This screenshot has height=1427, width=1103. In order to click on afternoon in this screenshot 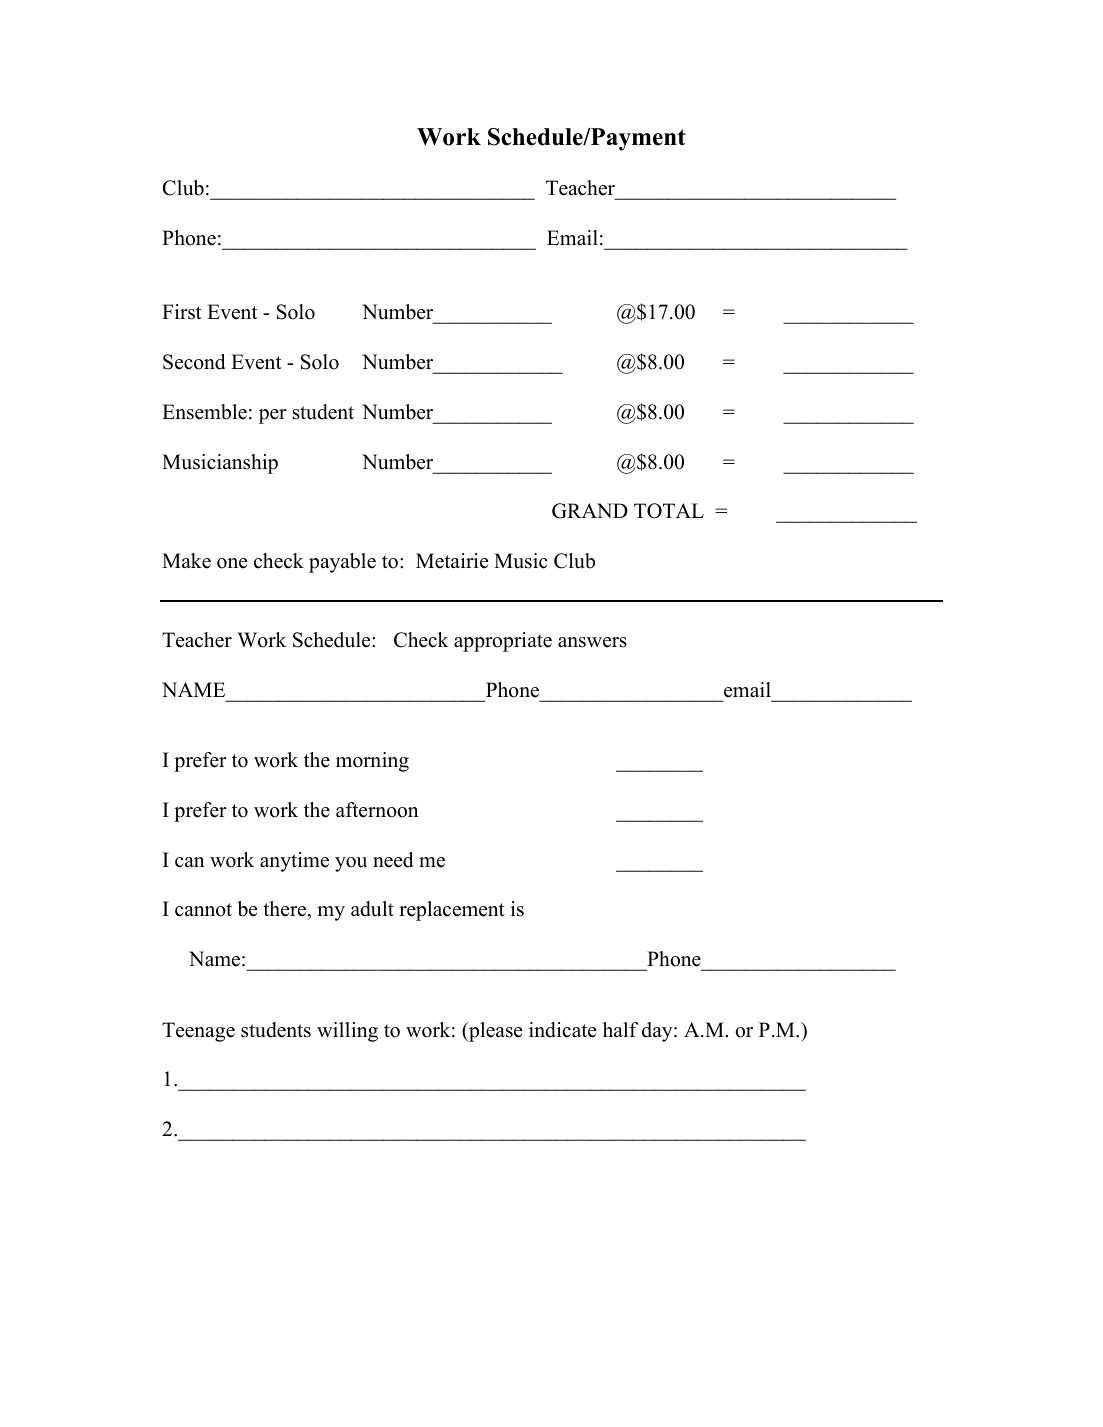, I will do `click(377, 810)`.
